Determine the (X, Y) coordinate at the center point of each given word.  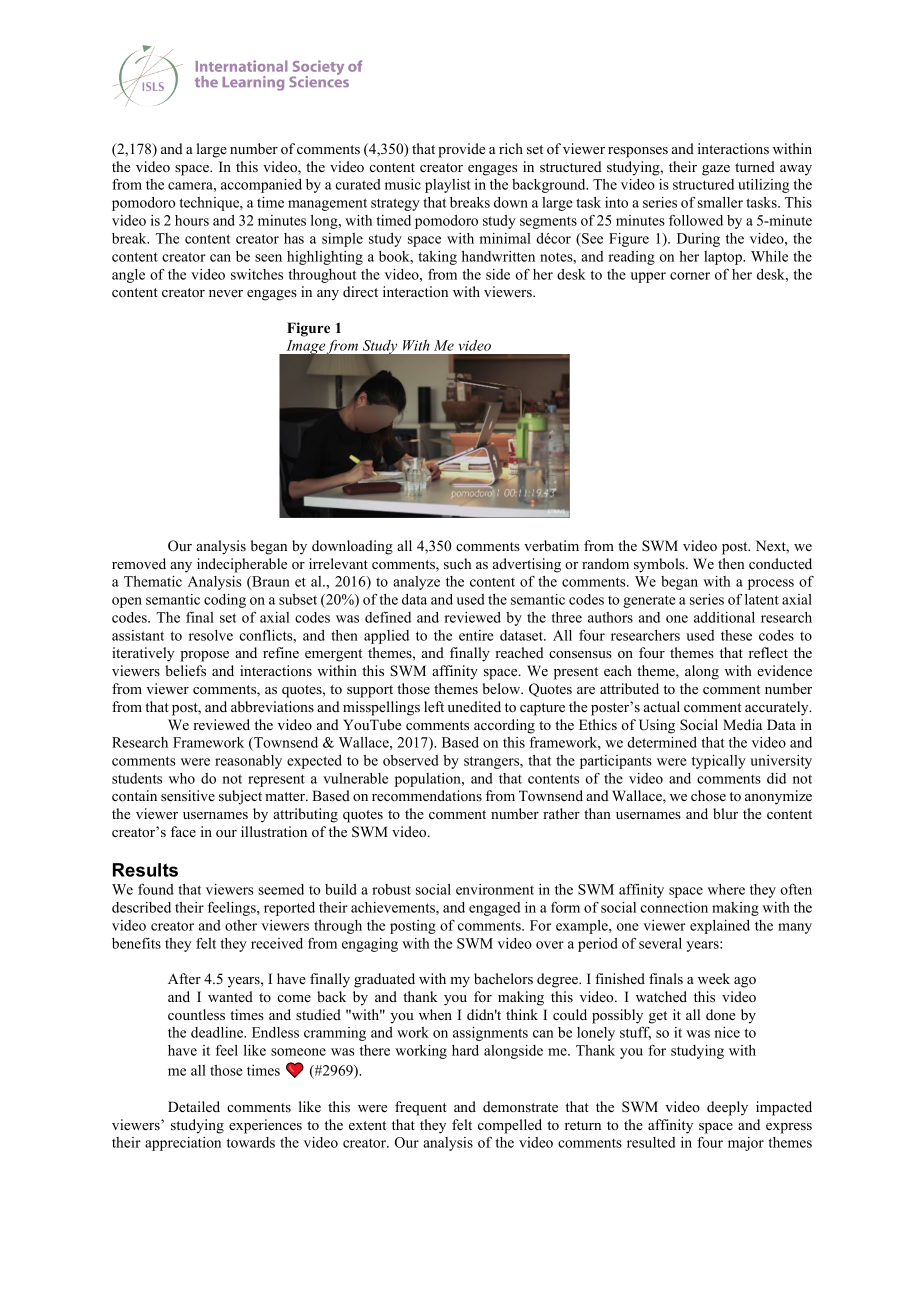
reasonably (248, 762)
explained (720, 927)
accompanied (261, 186)
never (226, 293)
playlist (448, 186)
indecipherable (242, 565)
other (241, 925)
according (504, 726)
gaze (716, 170)
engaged (495, 909)
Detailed (194, 1106)
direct (360, 291)
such (458, 563)
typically (719, 762)
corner (690, 276)
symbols (660, 565)
